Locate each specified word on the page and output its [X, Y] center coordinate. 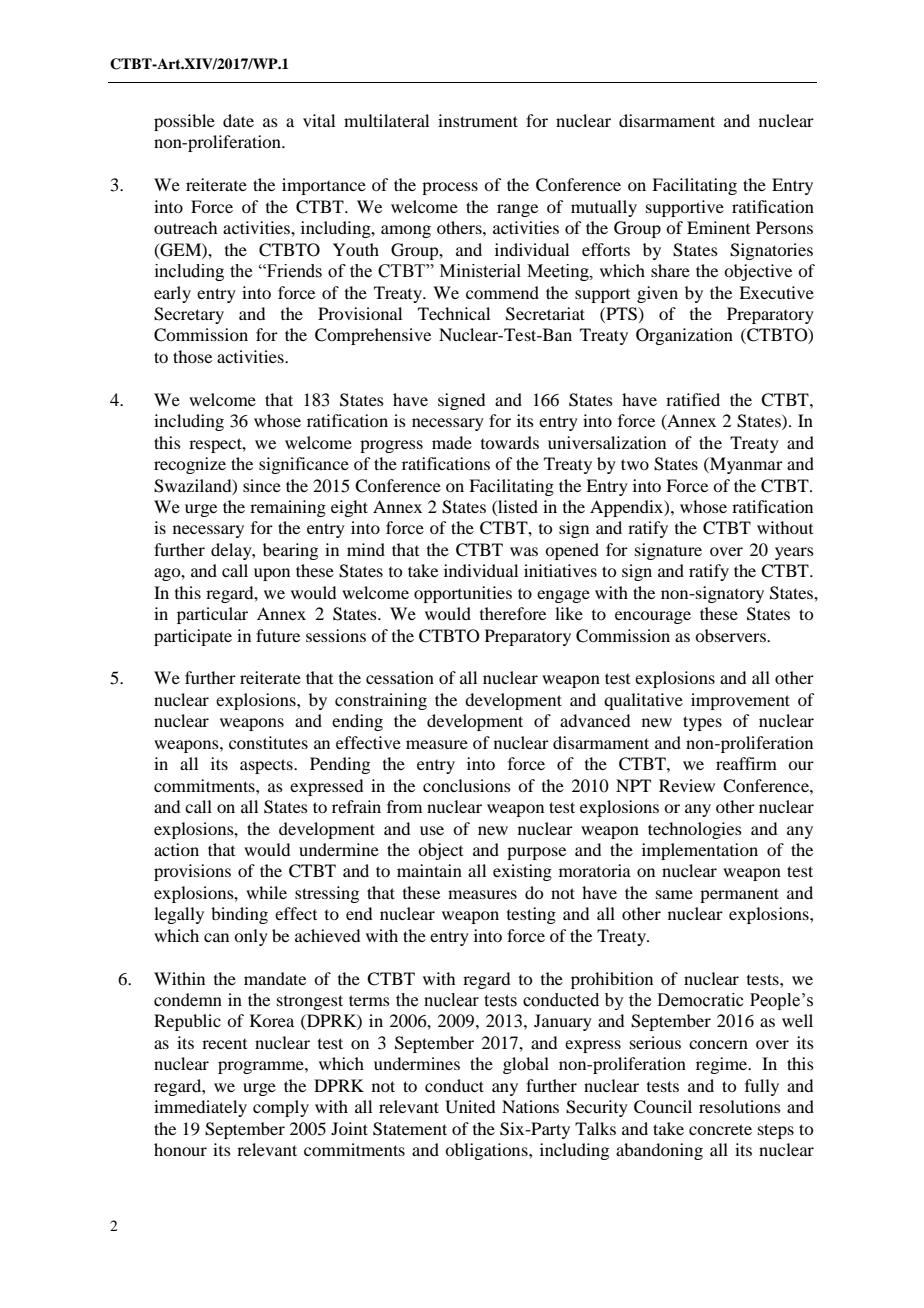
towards [510, 442]
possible [184, 122]
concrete [720, 1129]
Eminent [718, 227]
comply [281, 1108]
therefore [513, 613]
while [266, 892]
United [470, 1107]
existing [522, 872]
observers [731, 635]
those [192, 356]
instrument [478, 120]
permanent [739, 895]
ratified [693, 399]
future [278, 635]
